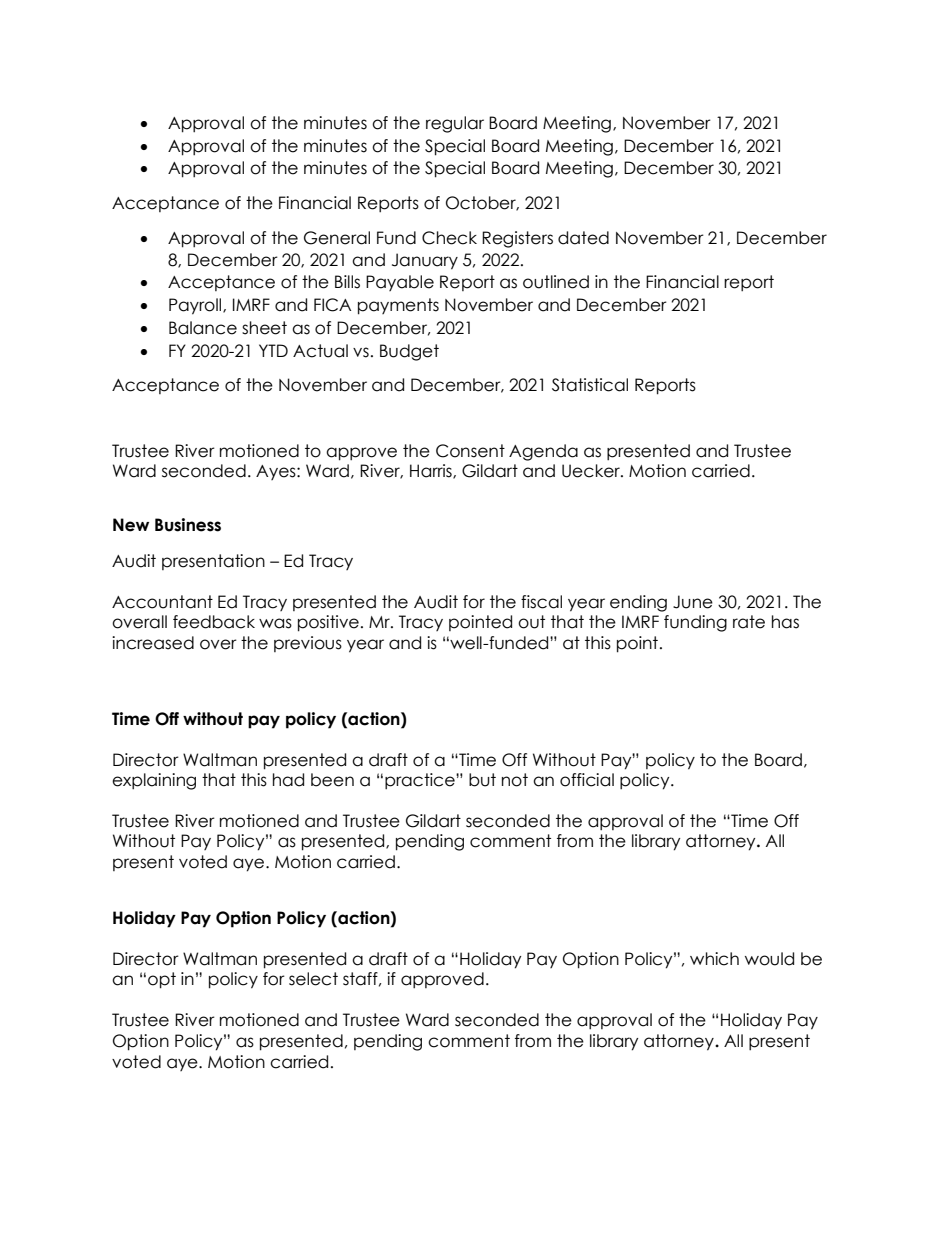  I want to click on June, so click(693, 602).
